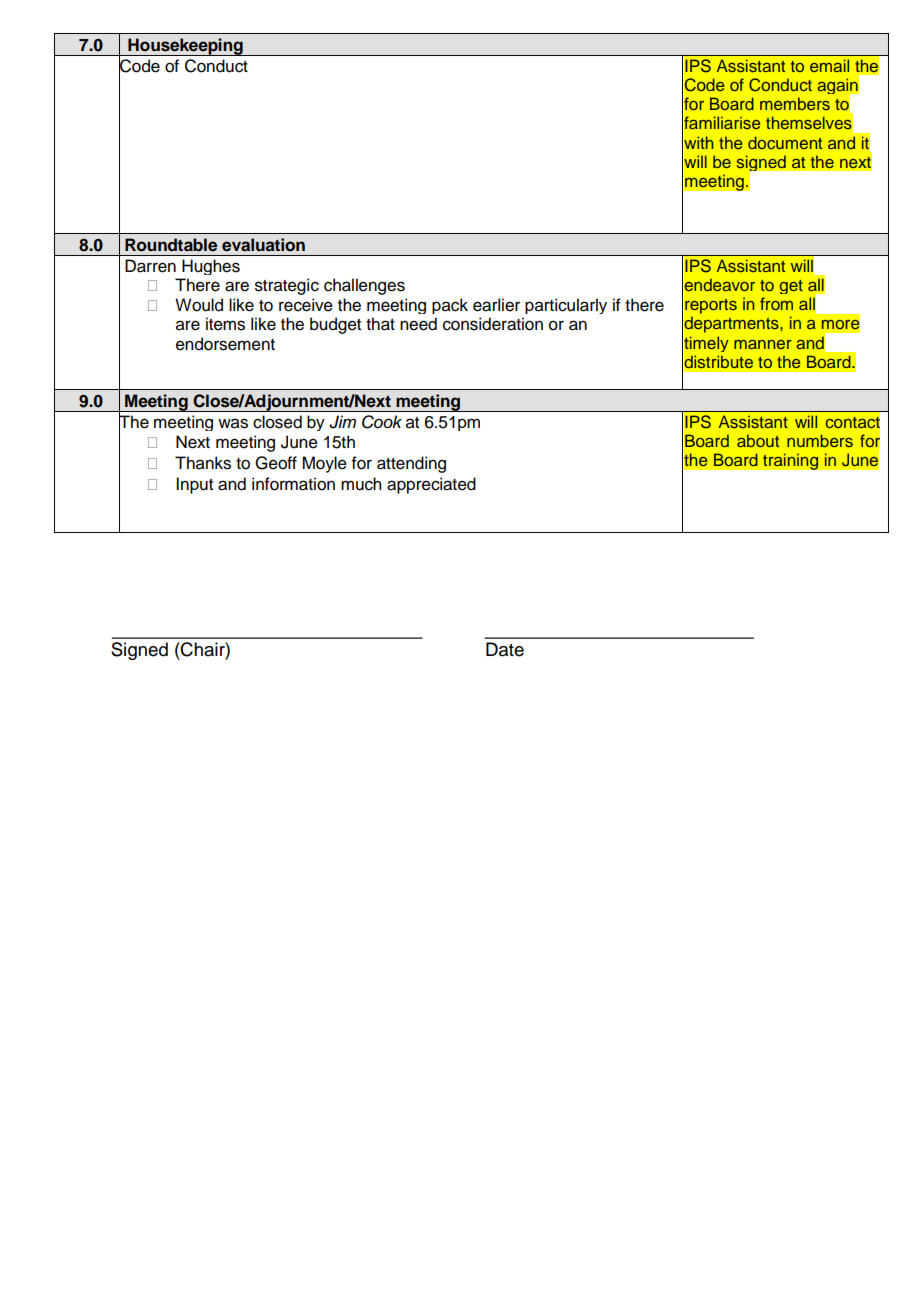  I want to click on appreciated, so click(431, 485).
